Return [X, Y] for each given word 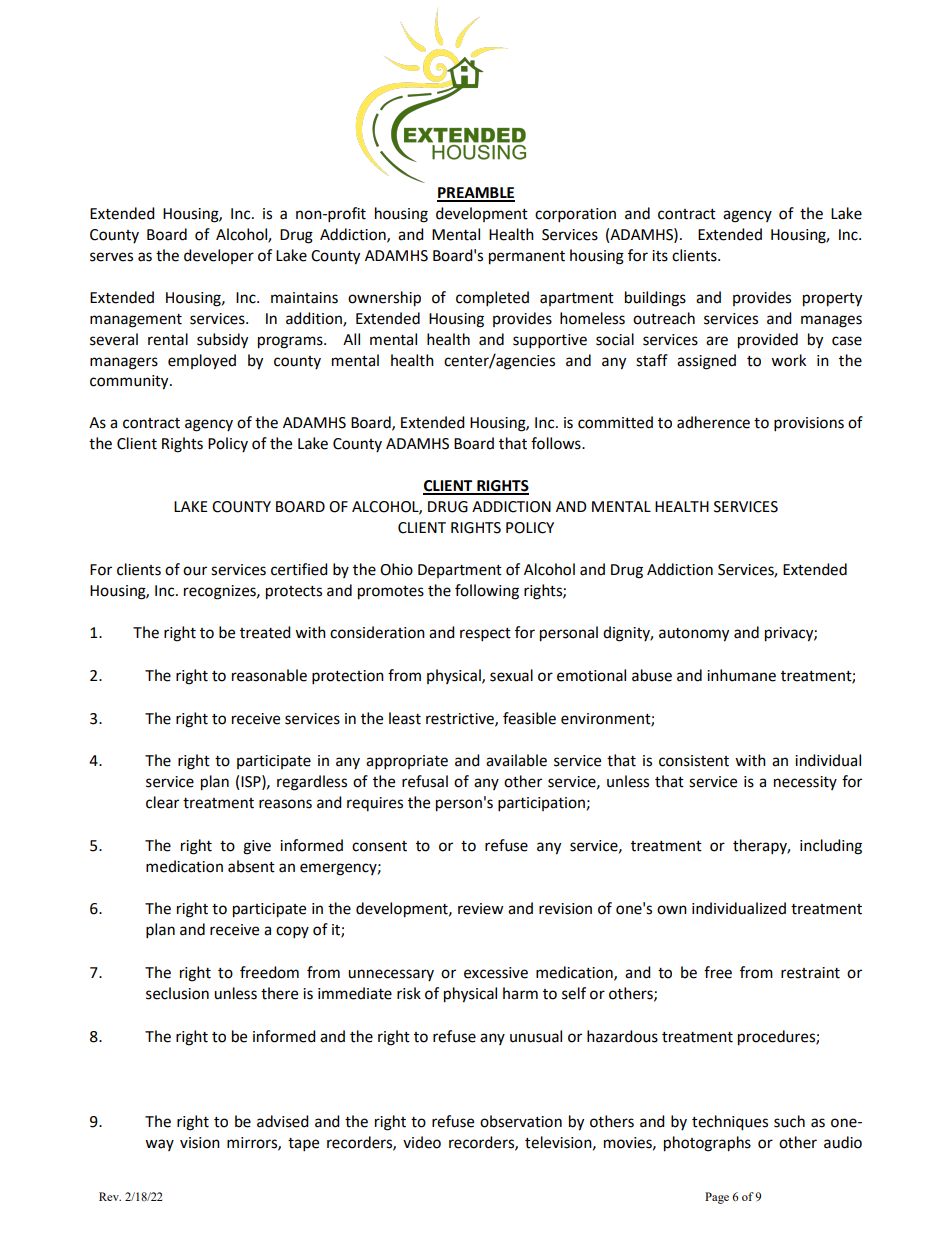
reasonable [269, 675]
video [422, 1142]
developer [219, 256]
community [130, 382]
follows [557, 443]
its [660, 256]
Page [717, 1198]
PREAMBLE [476, 194]
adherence [713, 422]
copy [292, 932]
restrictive [461, 719]
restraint [810, 973]
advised [283, 1121]
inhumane [741, 675]
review [481, 909]
